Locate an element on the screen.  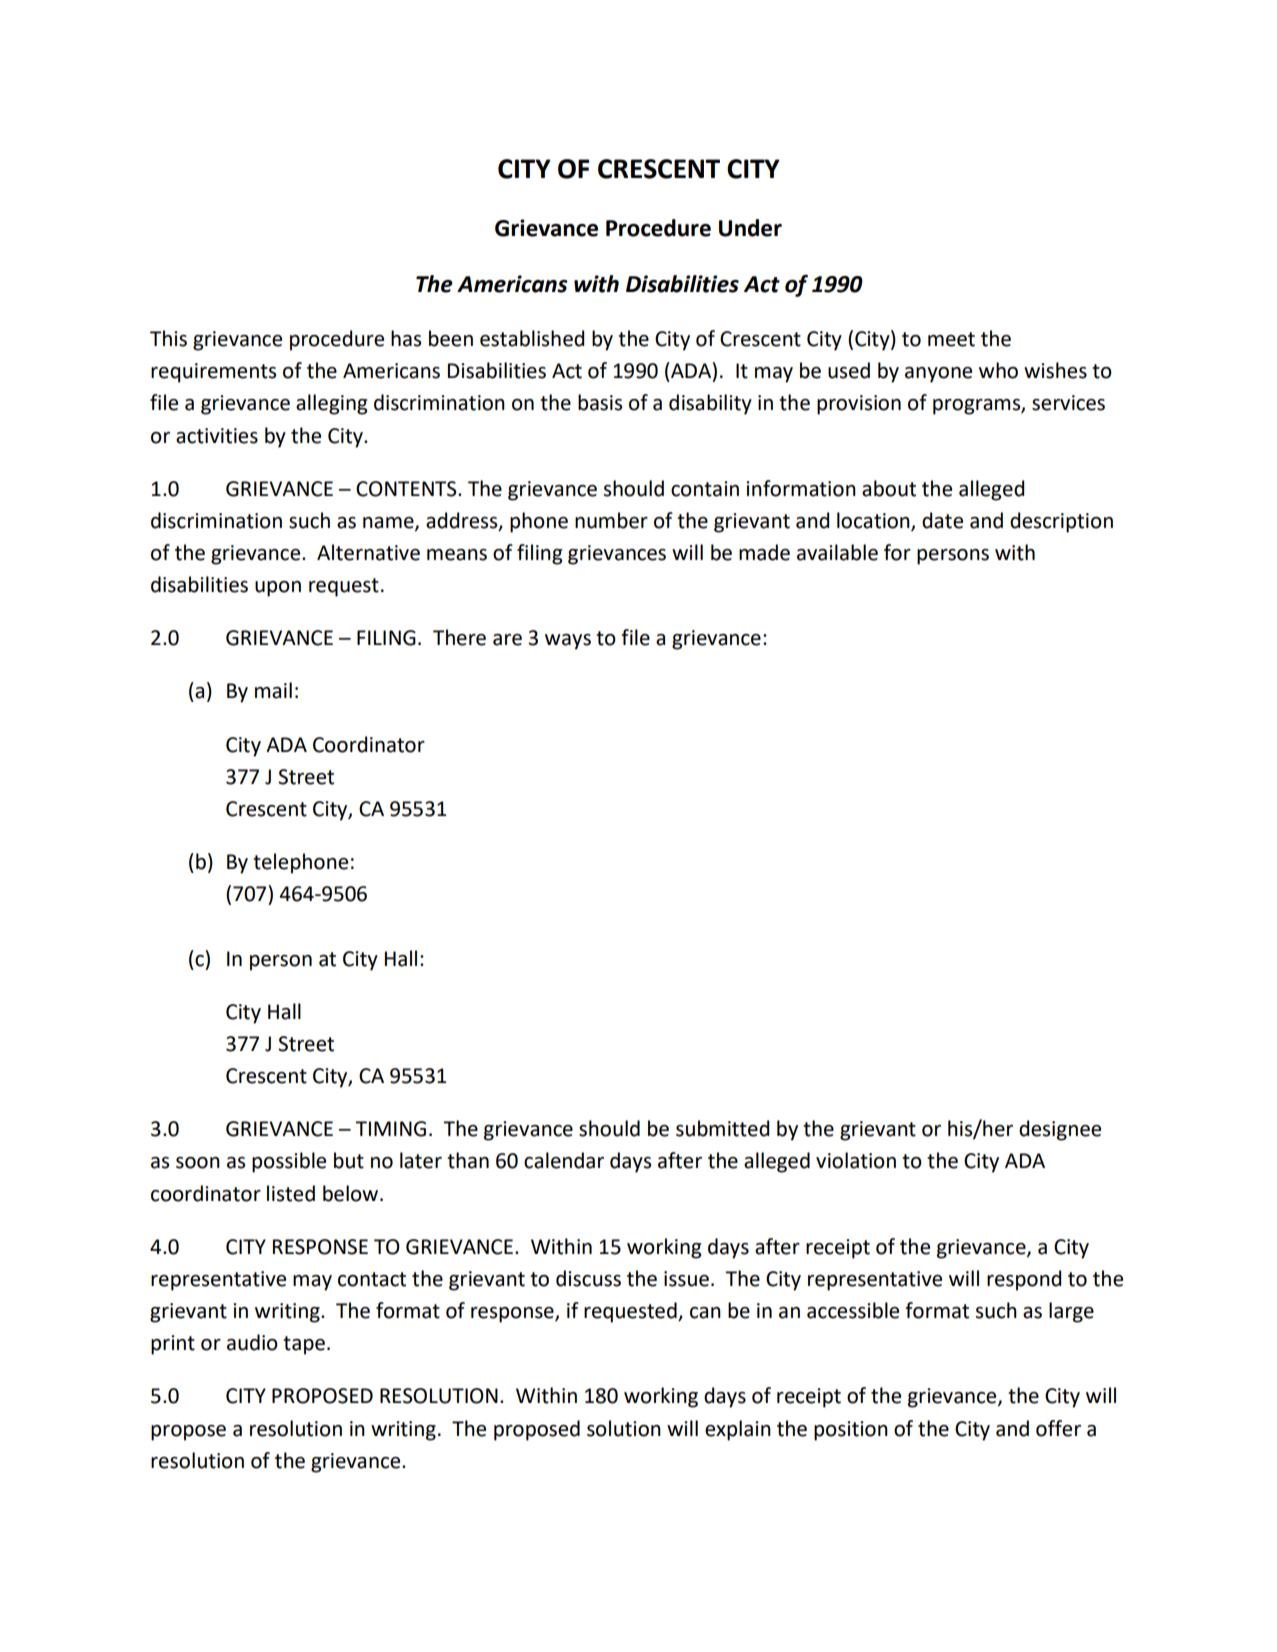
mail is located at coordinates (273, 690).
